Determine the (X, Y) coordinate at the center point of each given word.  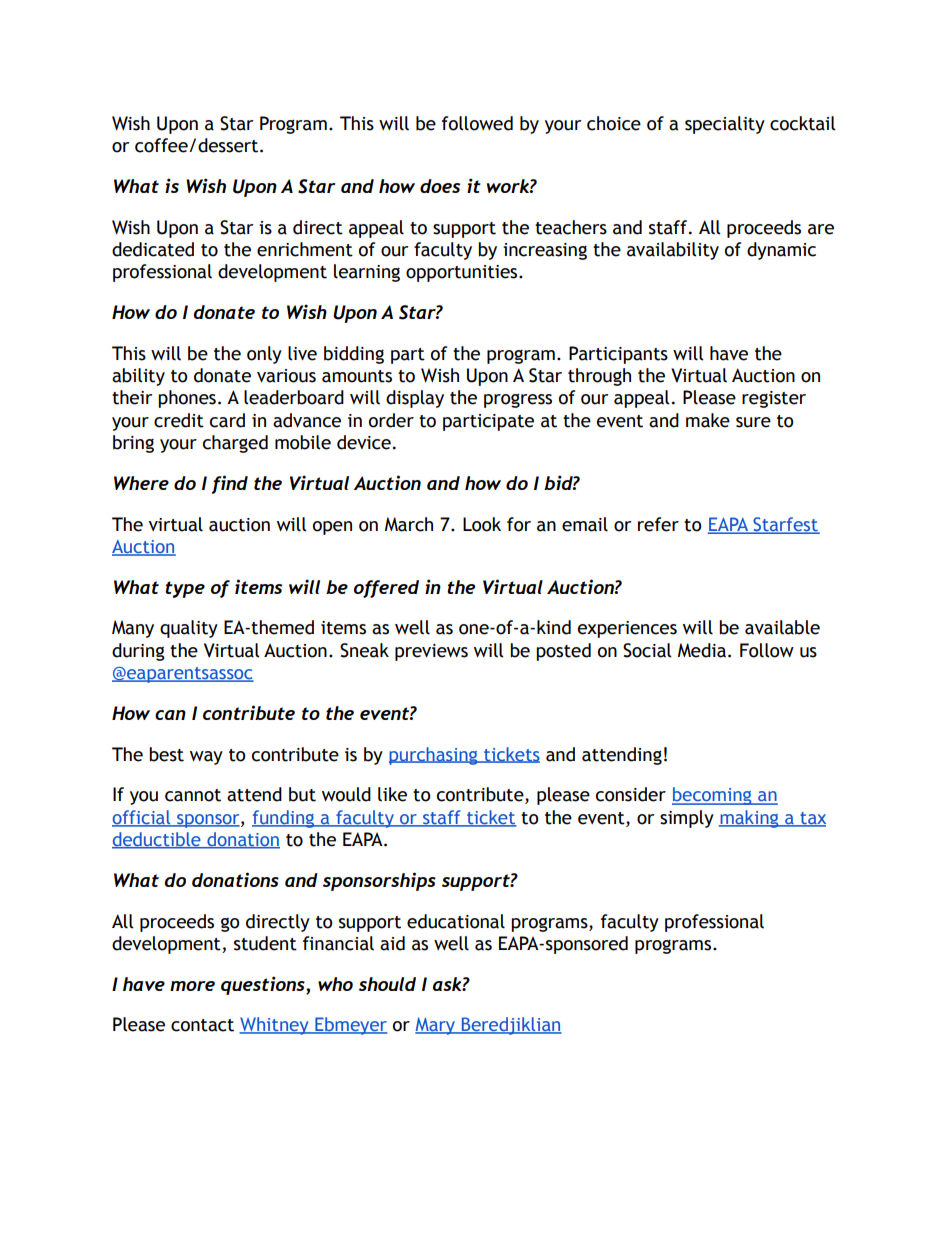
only (264, 355)
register (774, 399)
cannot (193, 795)
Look (482, 524)
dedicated (153, 249)
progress (518, 401)
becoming (713, 796)
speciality (725, 125)
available (782, 627)
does (440, 186)
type (185, 589)
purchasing (434, 756)
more (192, 986)
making (750, 819)
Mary (436, 1026)
